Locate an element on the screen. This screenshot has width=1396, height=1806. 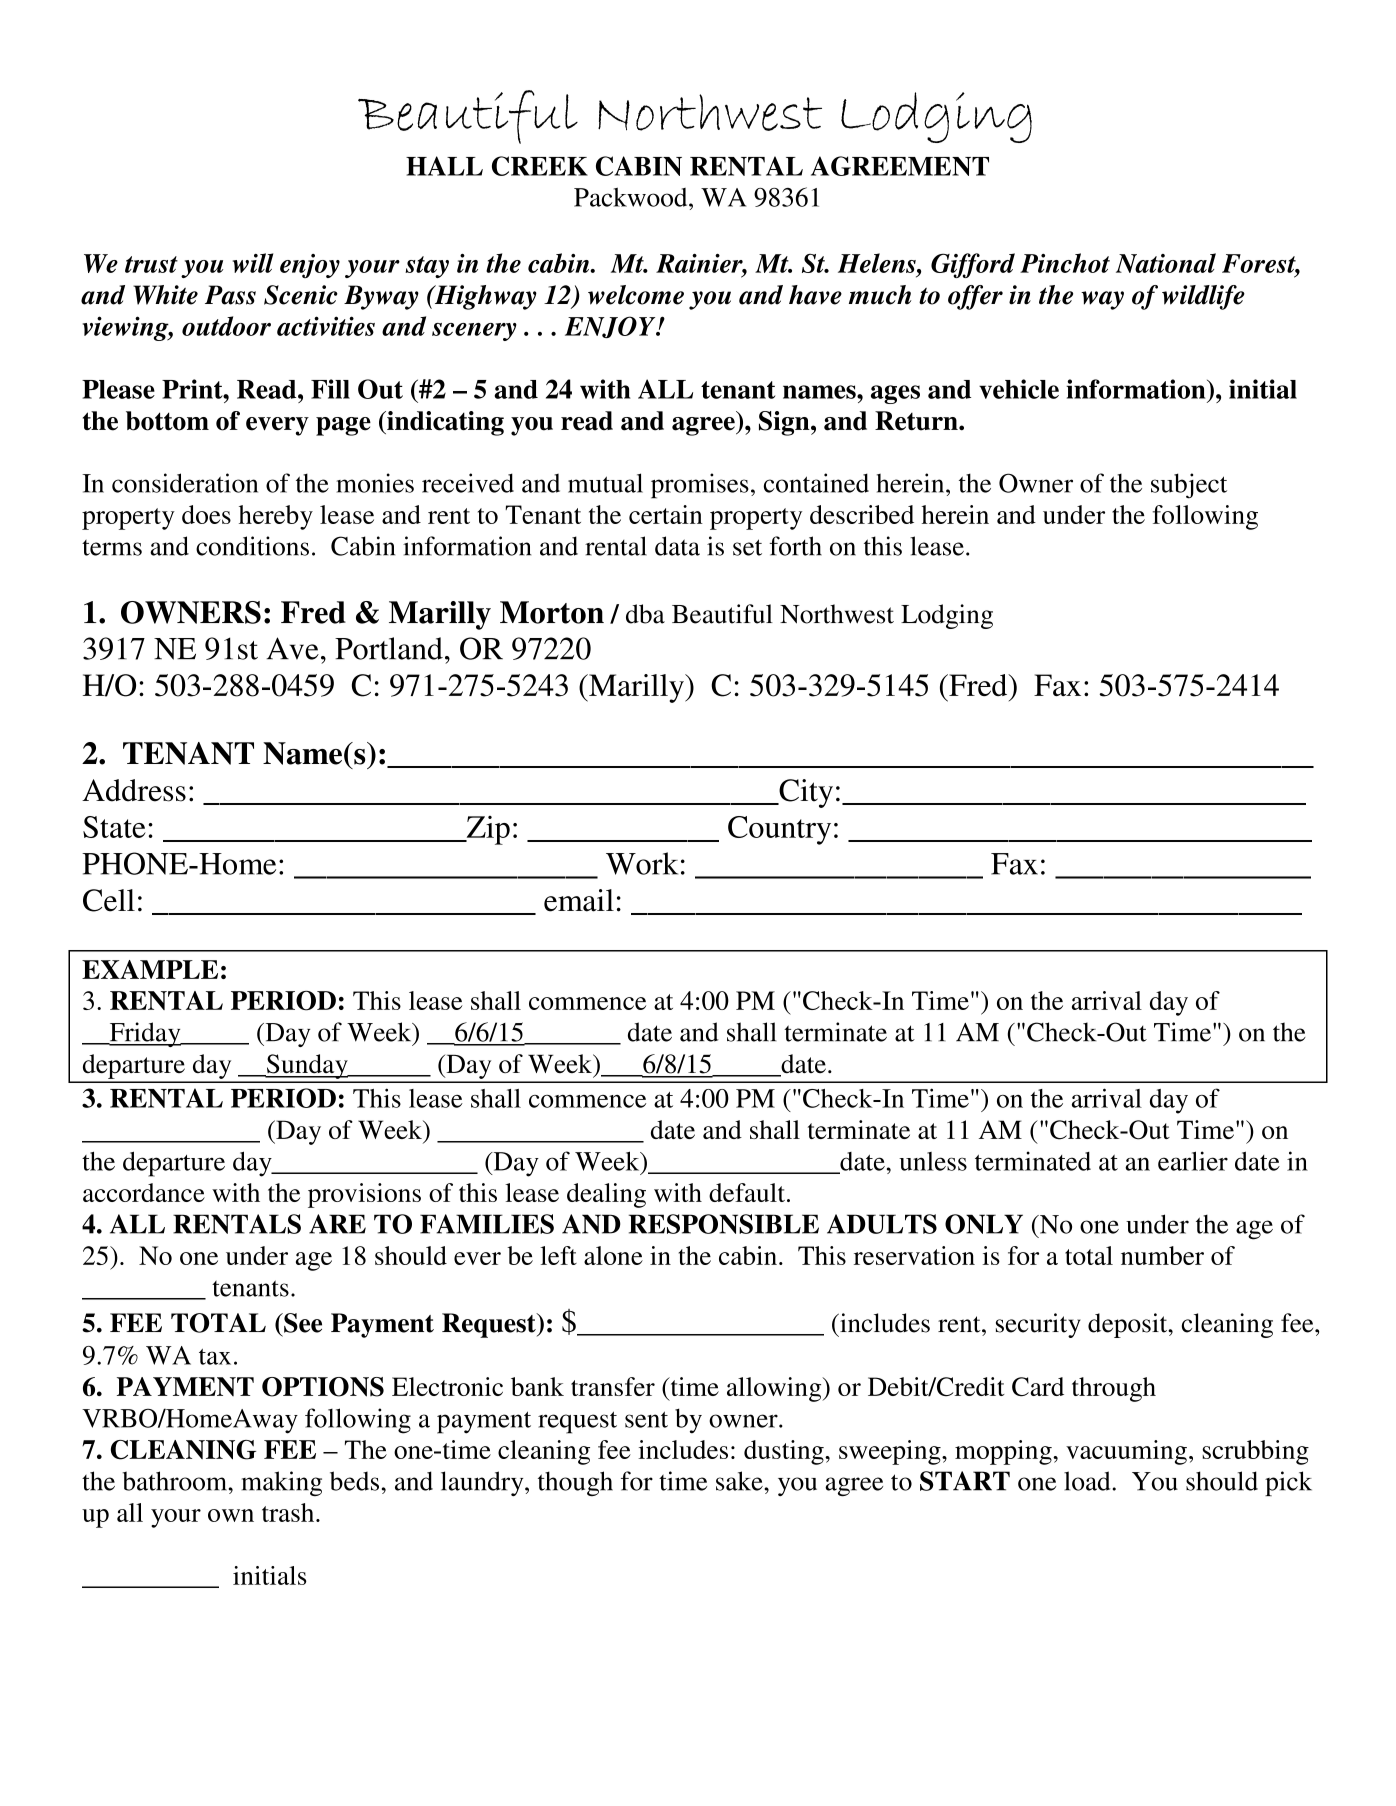
earlier is located at coordinates (1193, 1161).
